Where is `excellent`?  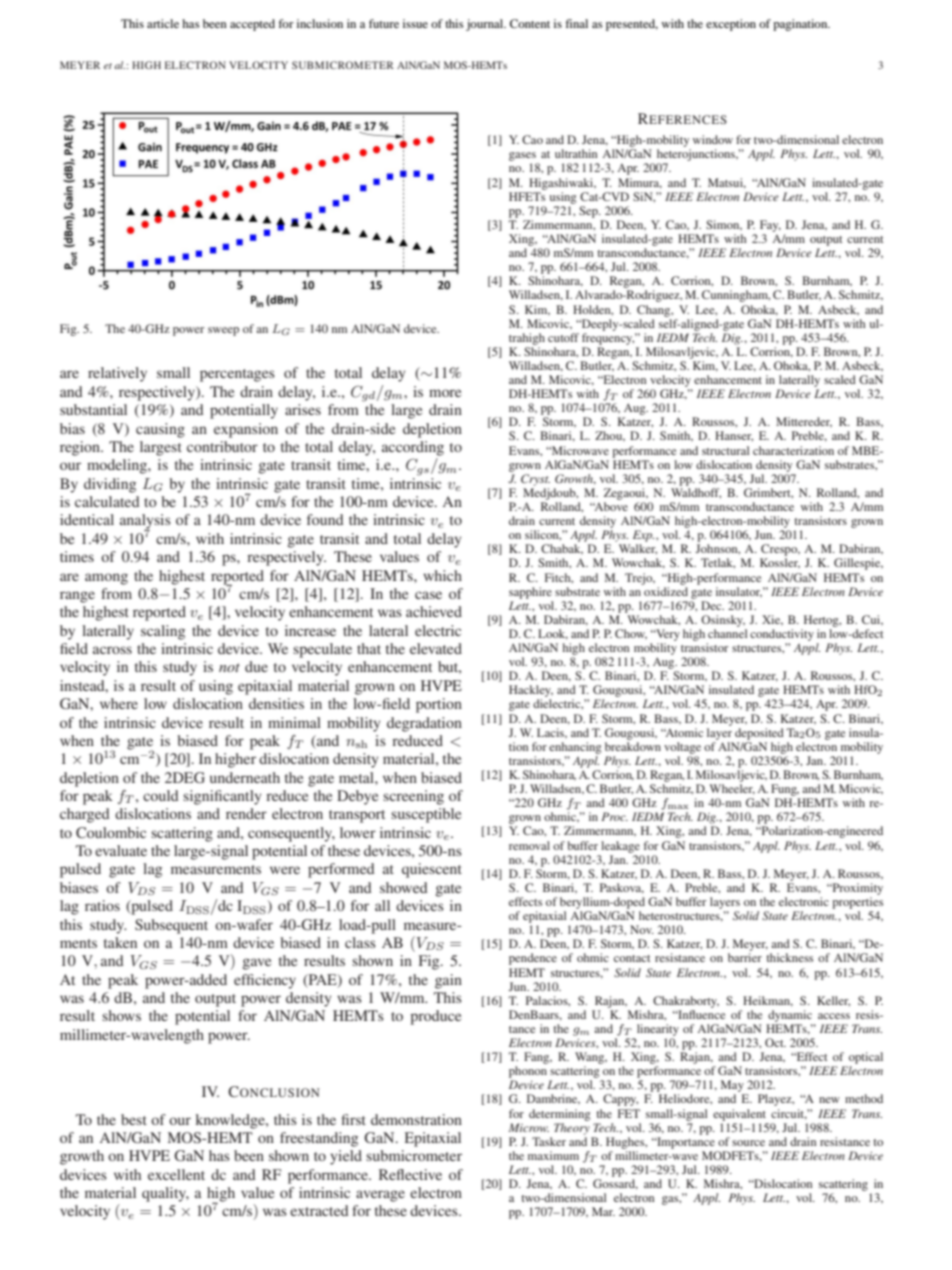 excellent is located at coordinates (176, 1174).
